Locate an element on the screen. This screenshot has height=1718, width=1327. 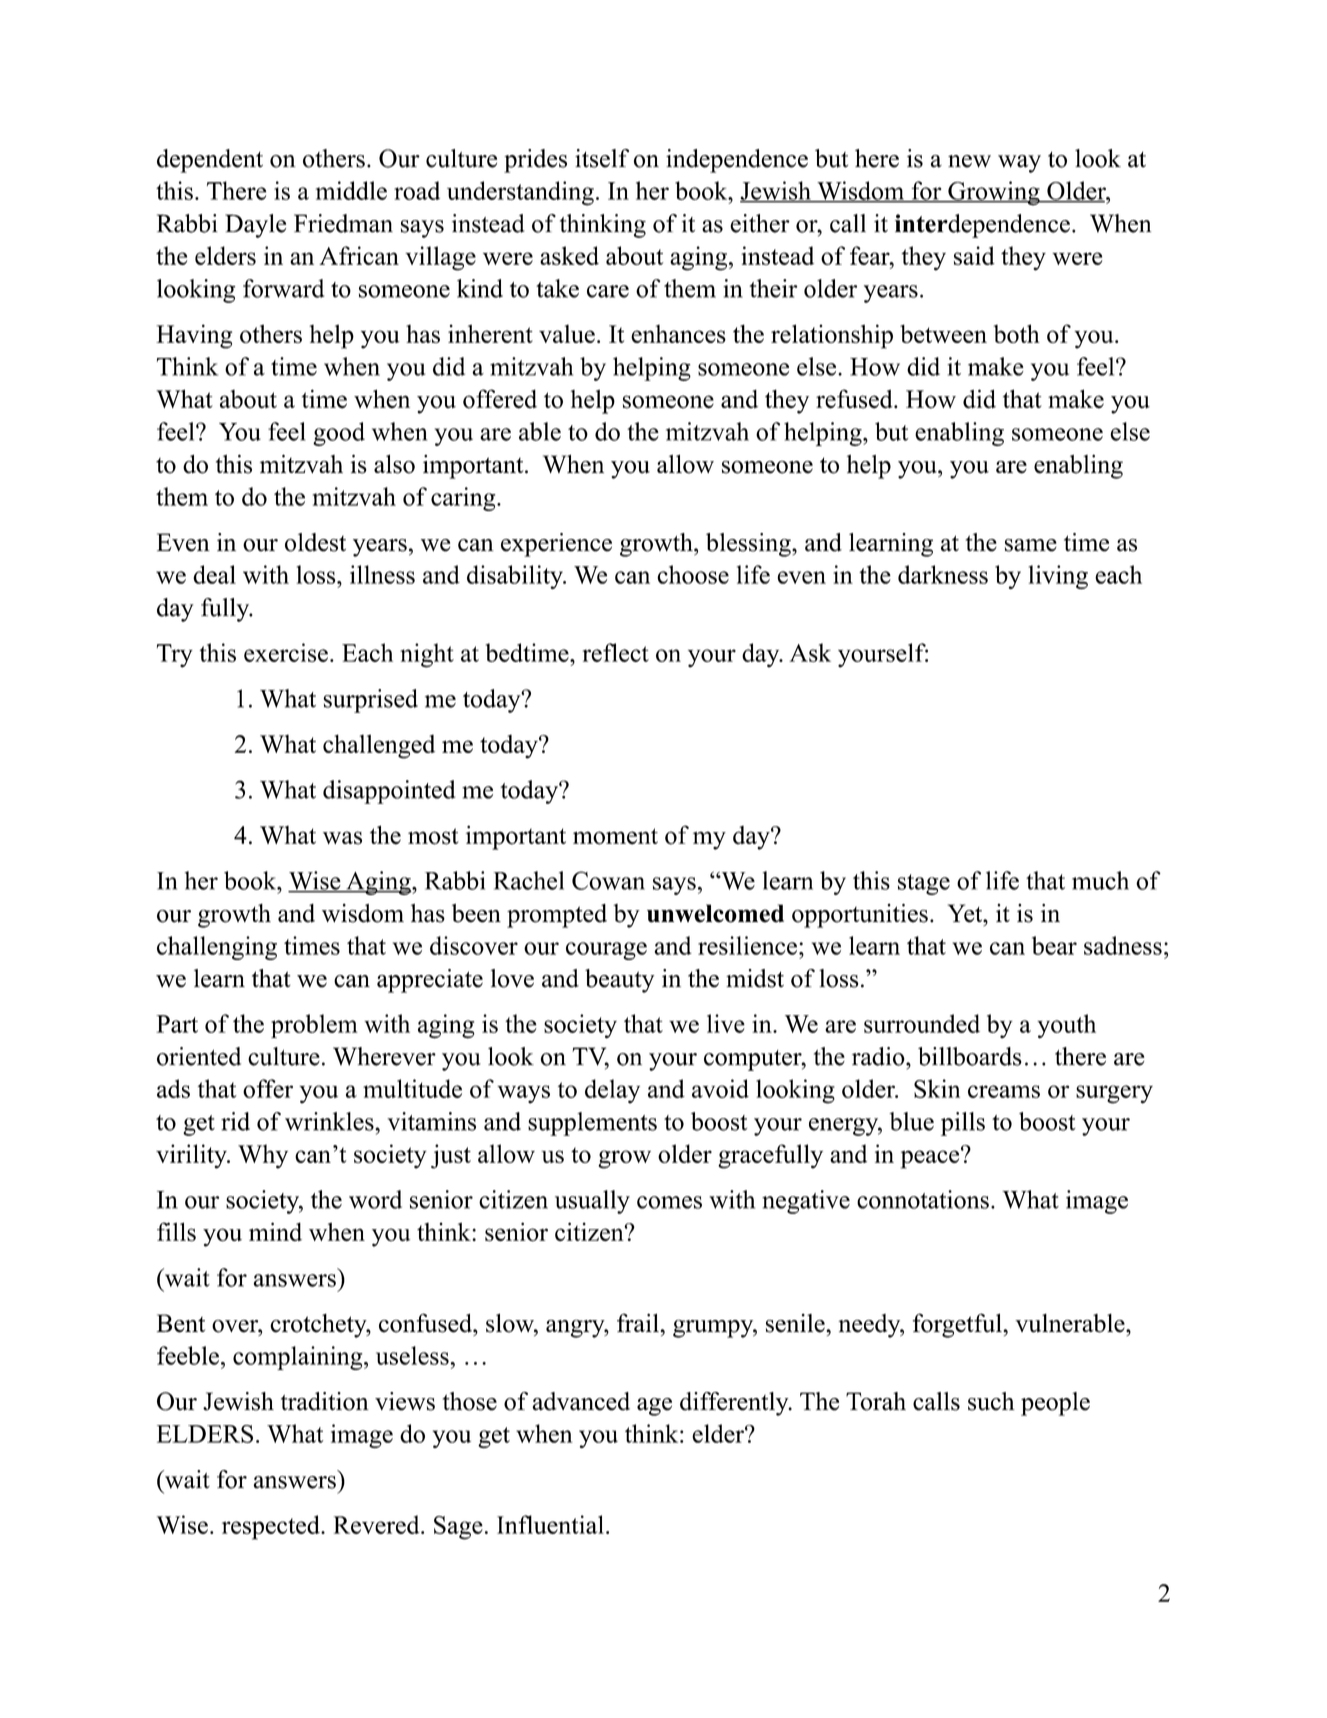
respected is located at coordinates (272, 1527).
